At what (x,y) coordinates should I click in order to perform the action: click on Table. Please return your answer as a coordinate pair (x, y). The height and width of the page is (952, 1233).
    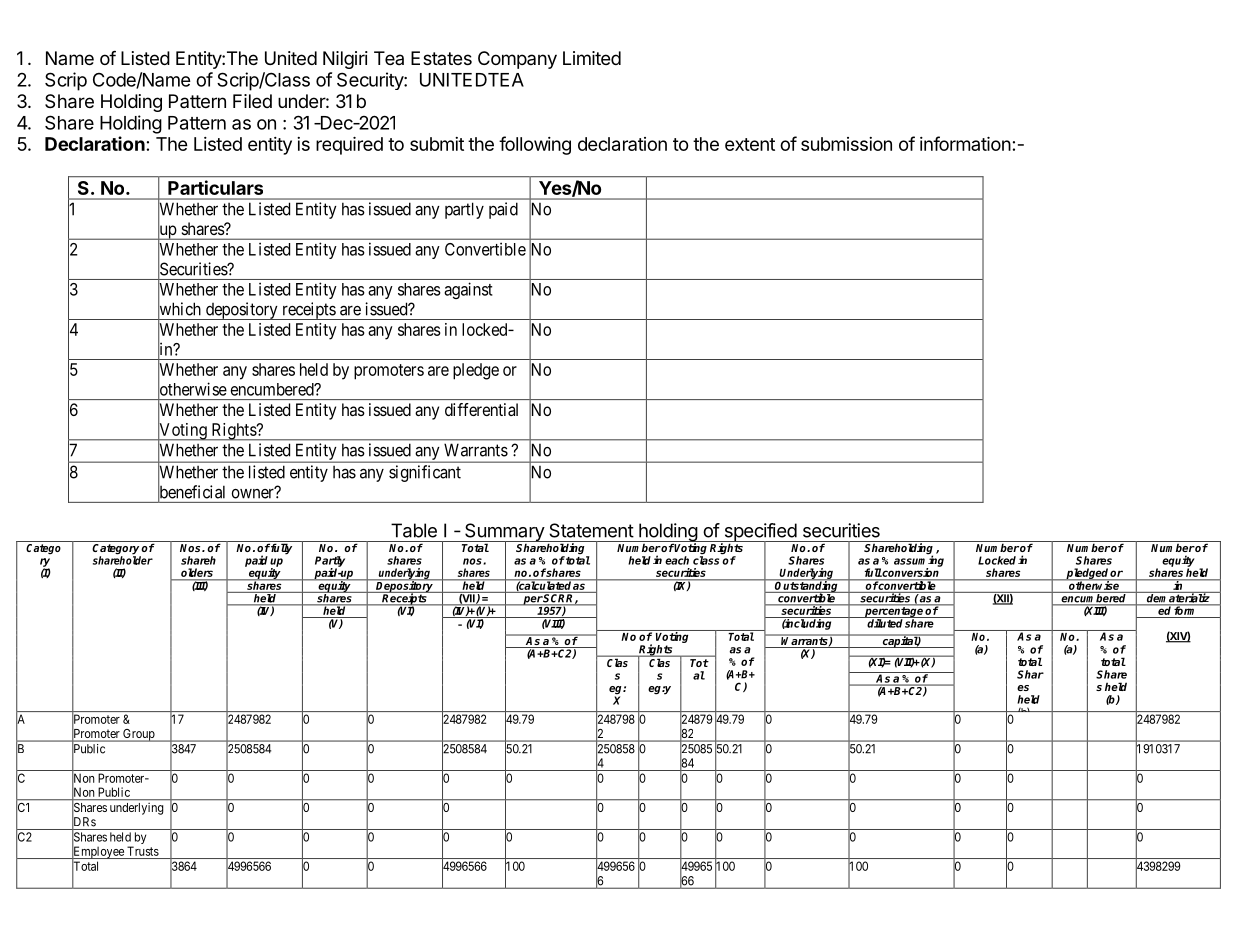
    Looking at the image, I should click on (414, 530).
